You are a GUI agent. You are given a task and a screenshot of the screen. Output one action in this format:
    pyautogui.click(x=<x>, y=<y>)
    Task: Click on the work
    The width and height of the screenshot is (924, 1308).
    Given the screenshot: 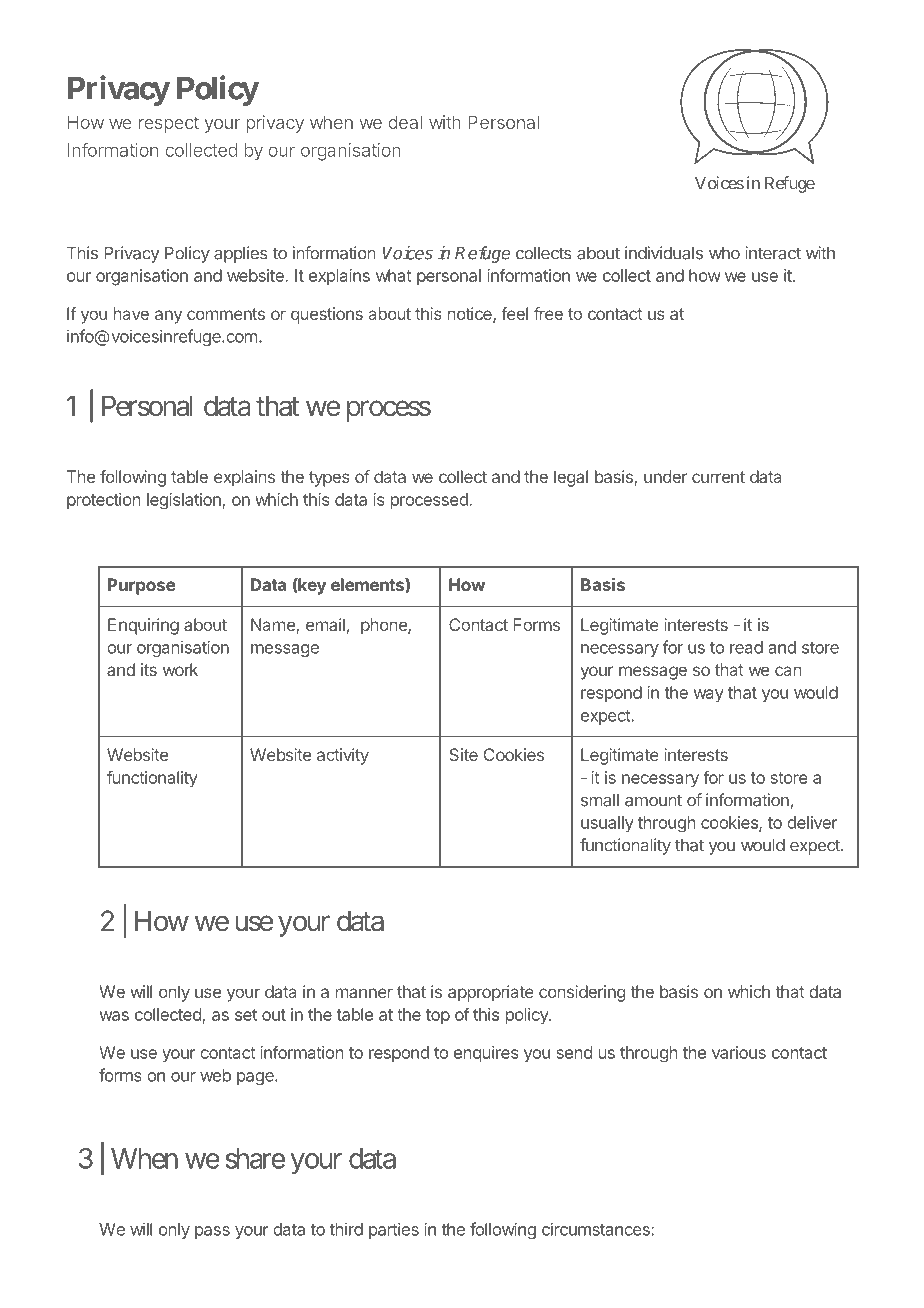 What is the action you would take?
    pyautogui.click(x=180, y=669)
